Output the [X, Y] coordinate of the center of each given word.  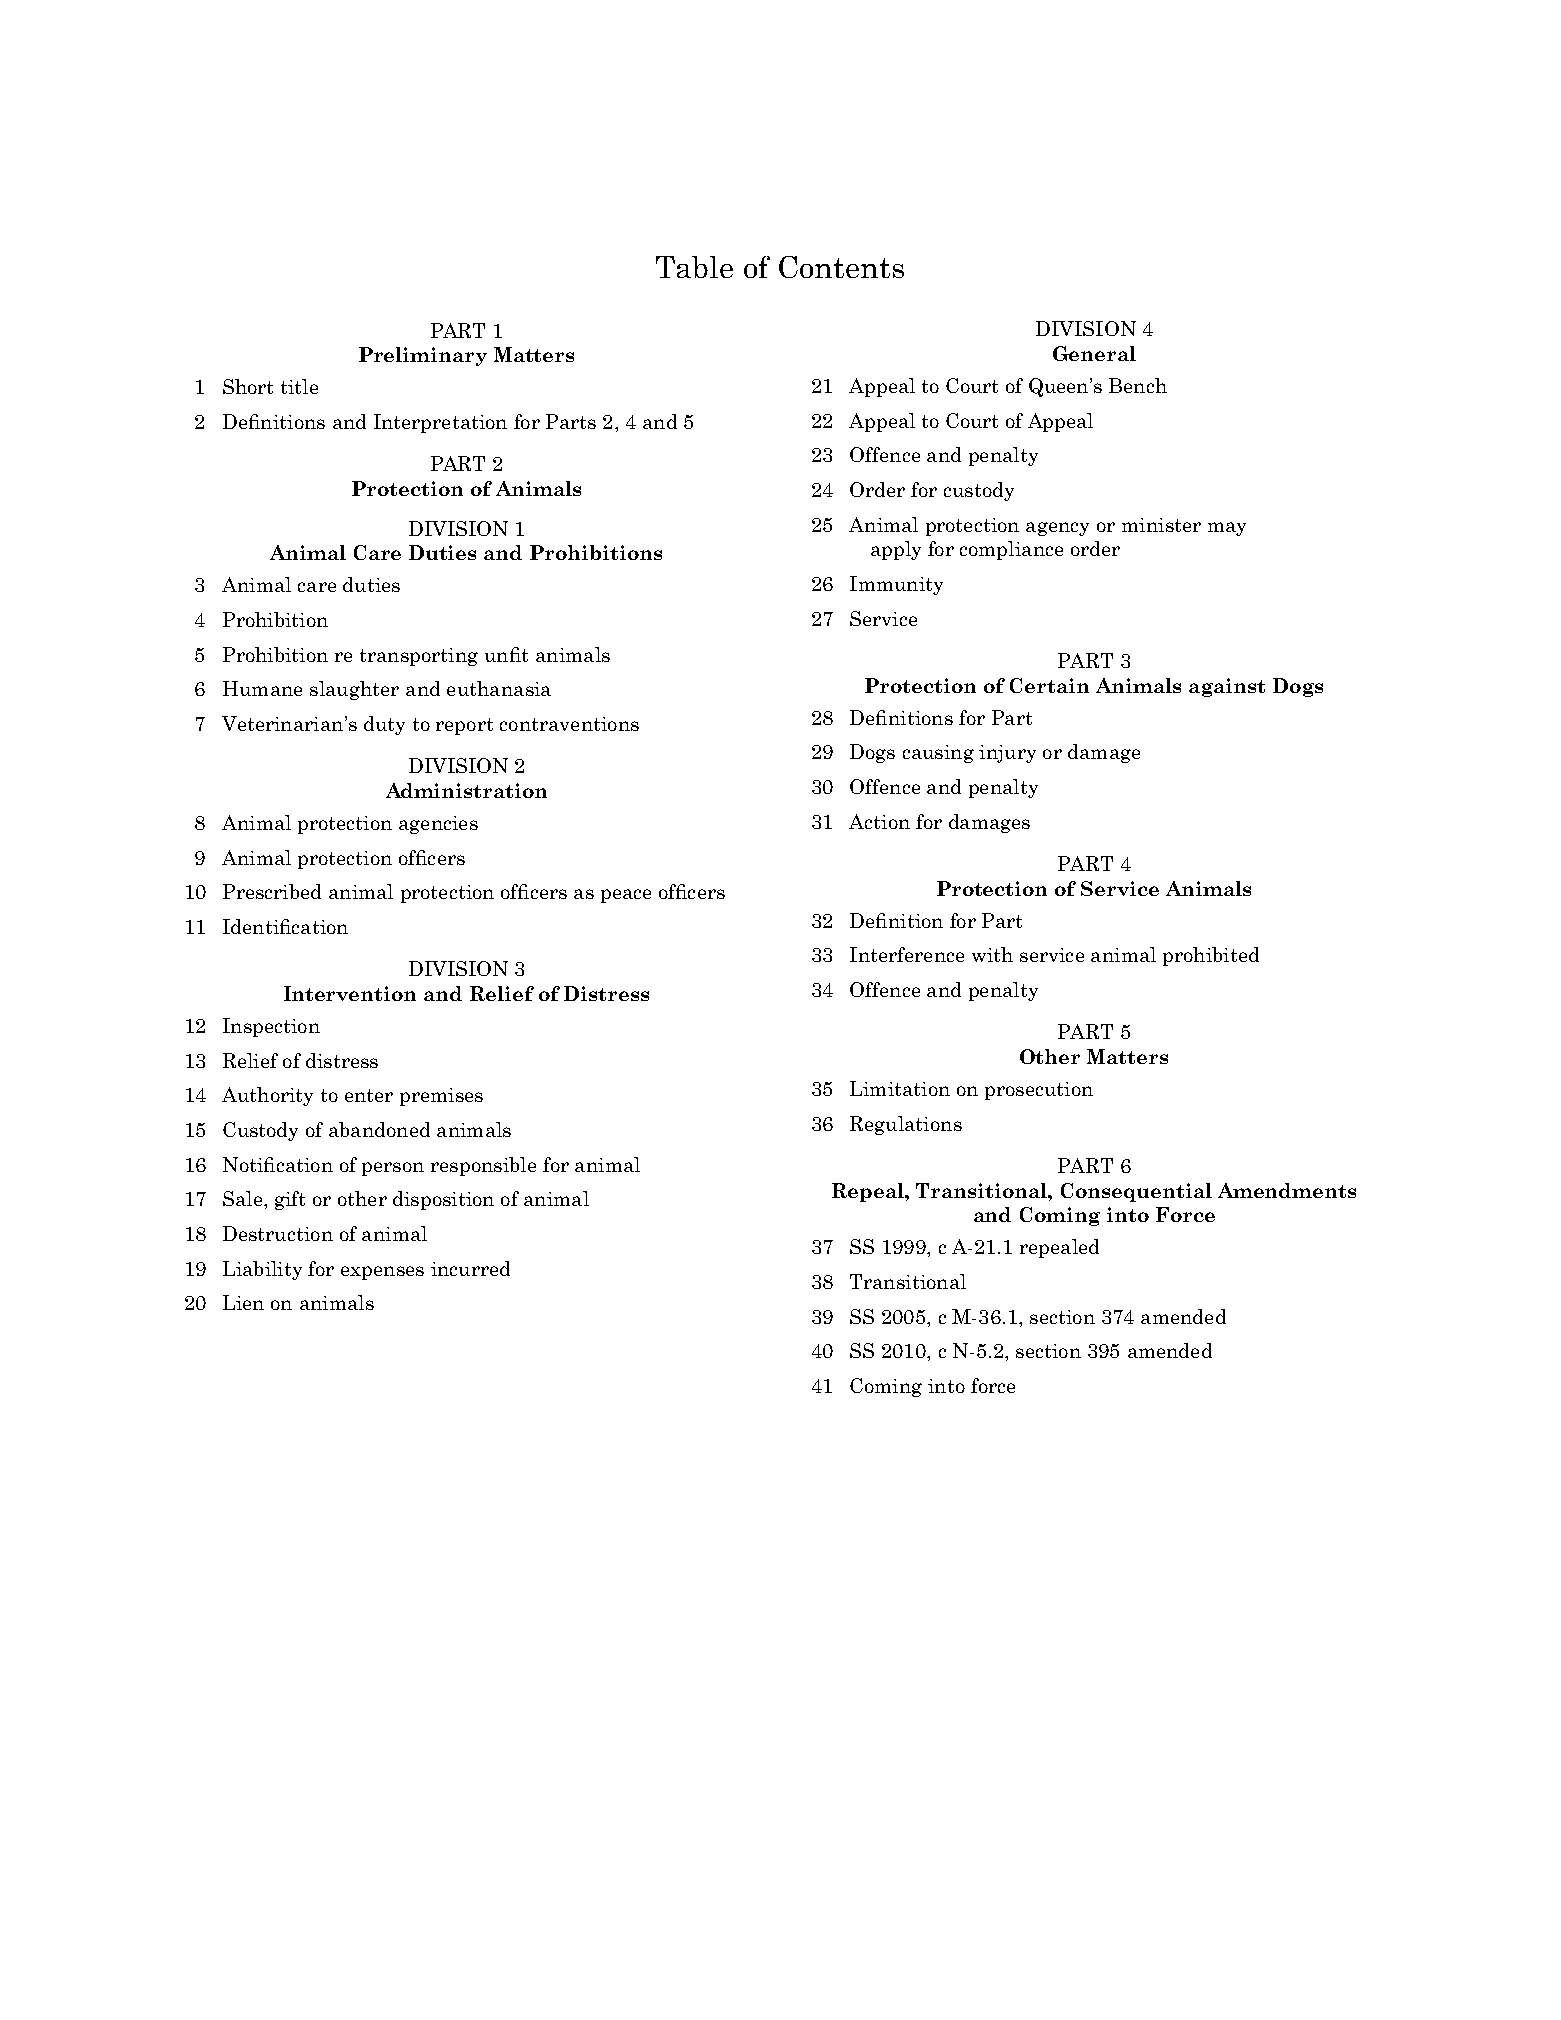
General [1094, 353]
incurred [470, 1268]
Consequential [1136, 1192]
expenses [382, 1273]
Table [694, 267]
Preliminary [423, 356]
